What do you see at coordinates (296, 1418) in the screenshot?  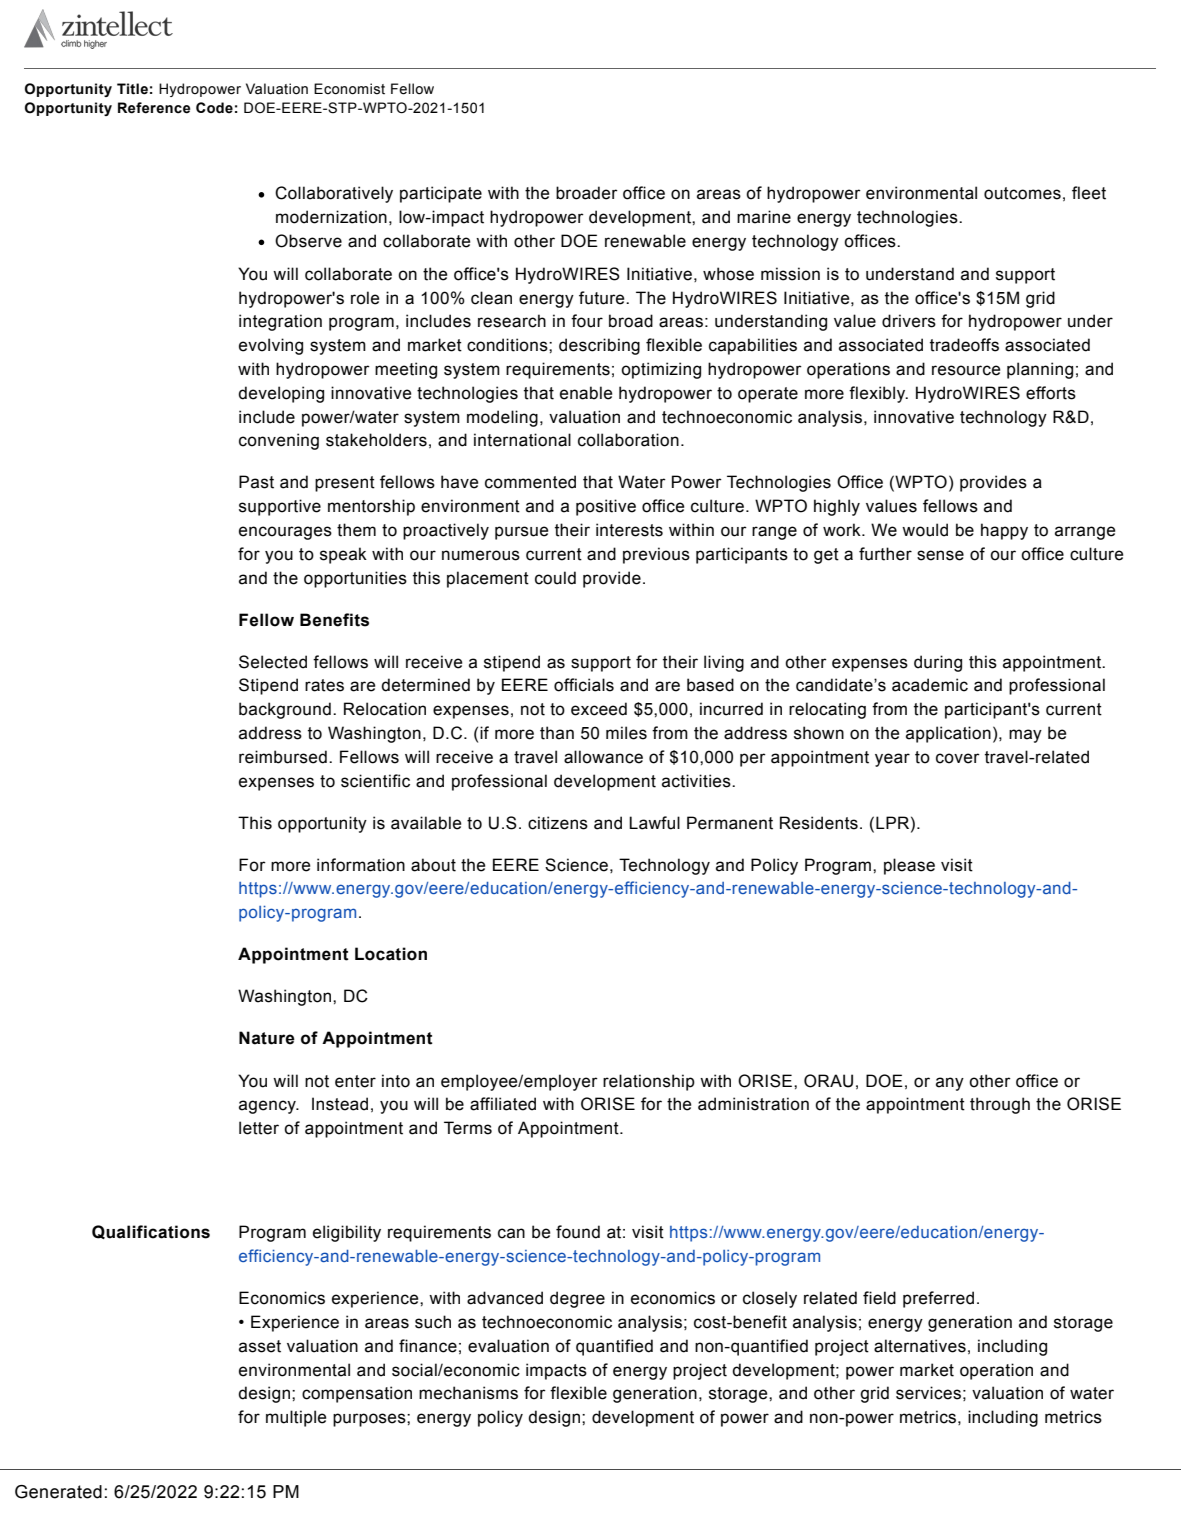 I see `multiple` at bounding box center [296, 1418].
